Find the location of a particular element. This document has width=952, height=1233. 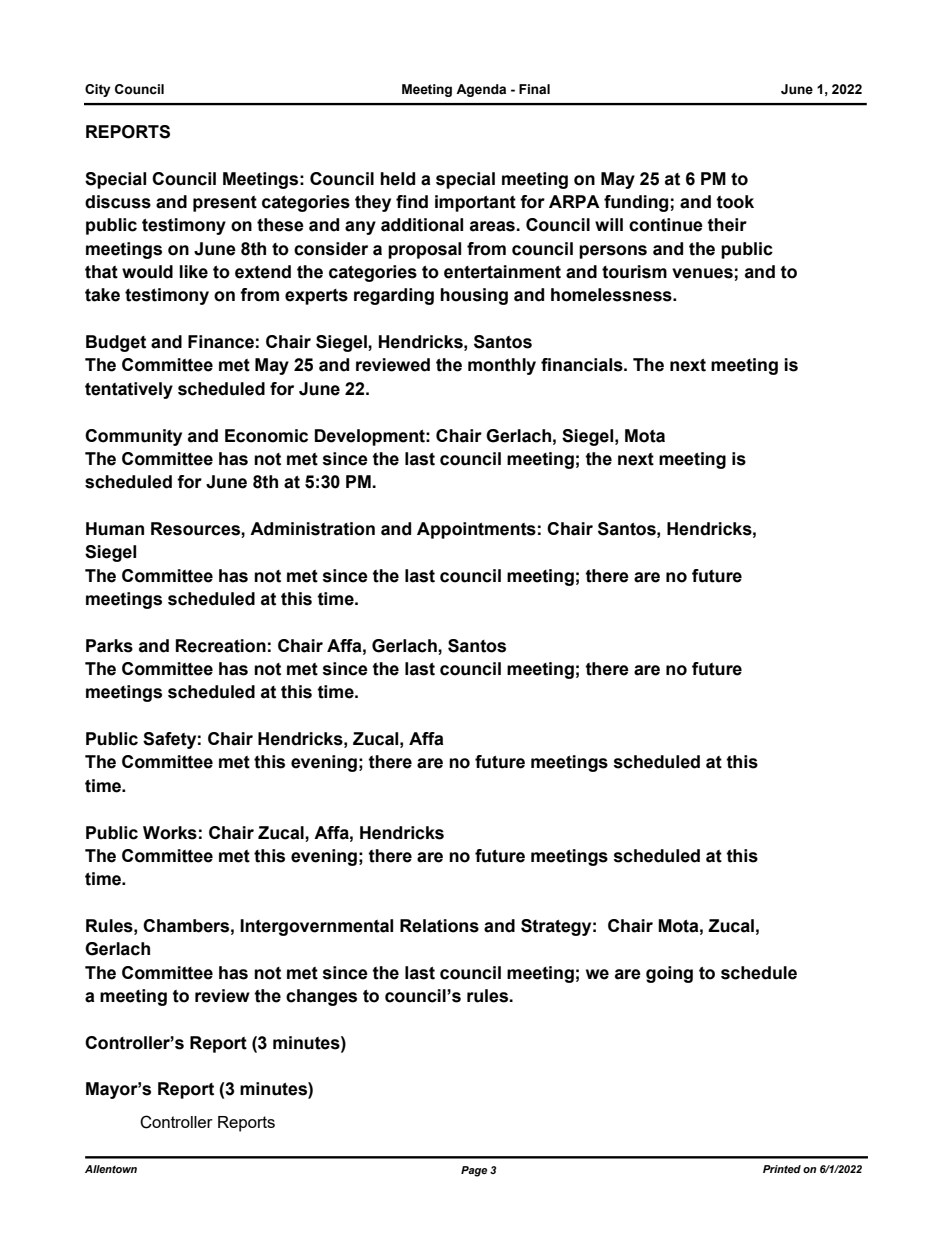

City is located at coordinates (98, 90).
